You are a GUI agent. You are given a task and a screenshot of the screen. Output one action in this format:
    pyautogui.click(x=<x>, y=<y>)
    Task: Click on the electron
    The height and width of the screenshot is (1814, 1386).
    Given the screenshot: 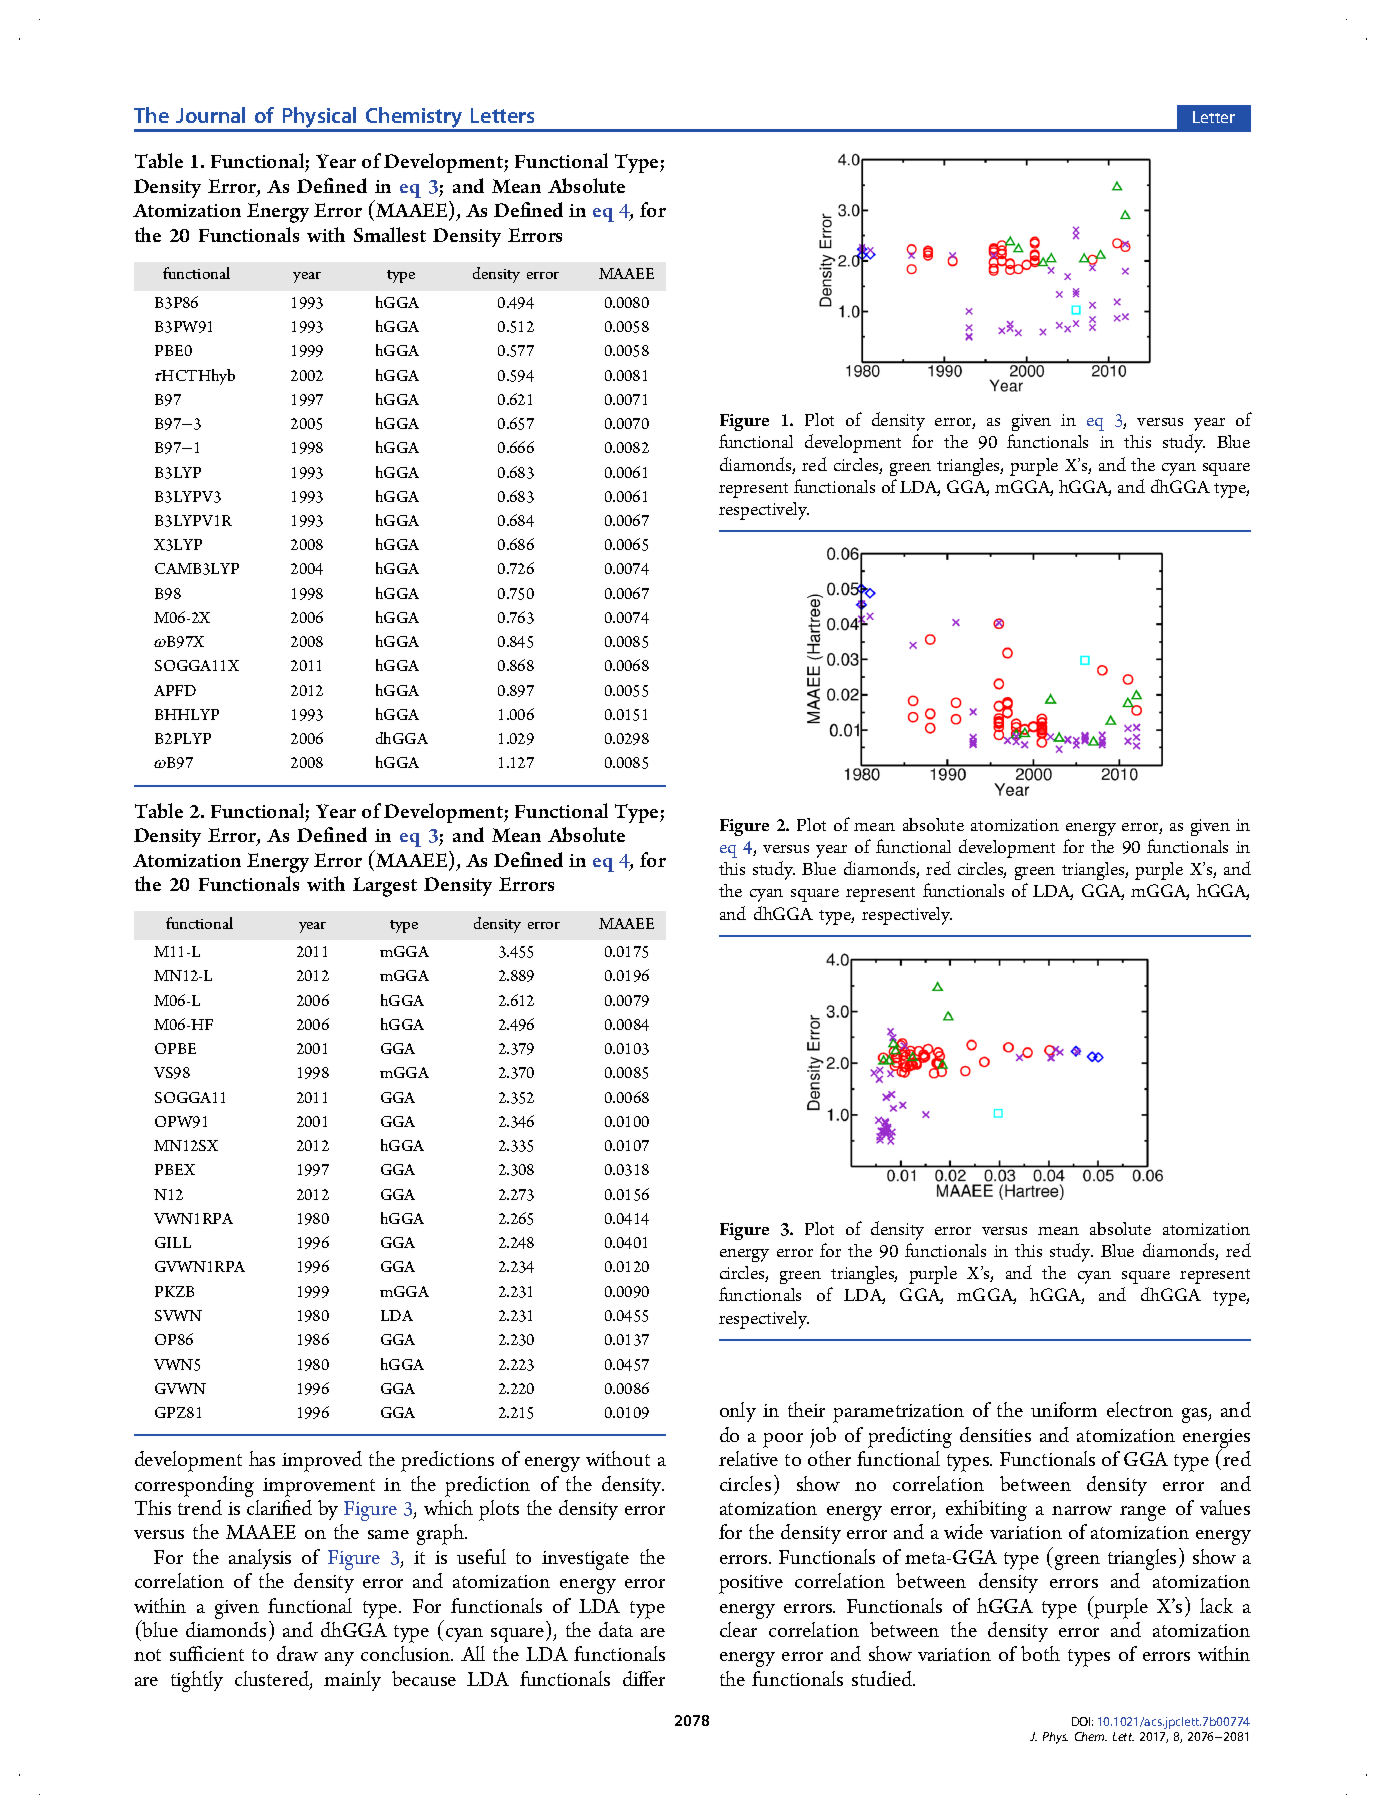 What is the action you would take?
    pyautogui.click(x=1140, y=1409)
